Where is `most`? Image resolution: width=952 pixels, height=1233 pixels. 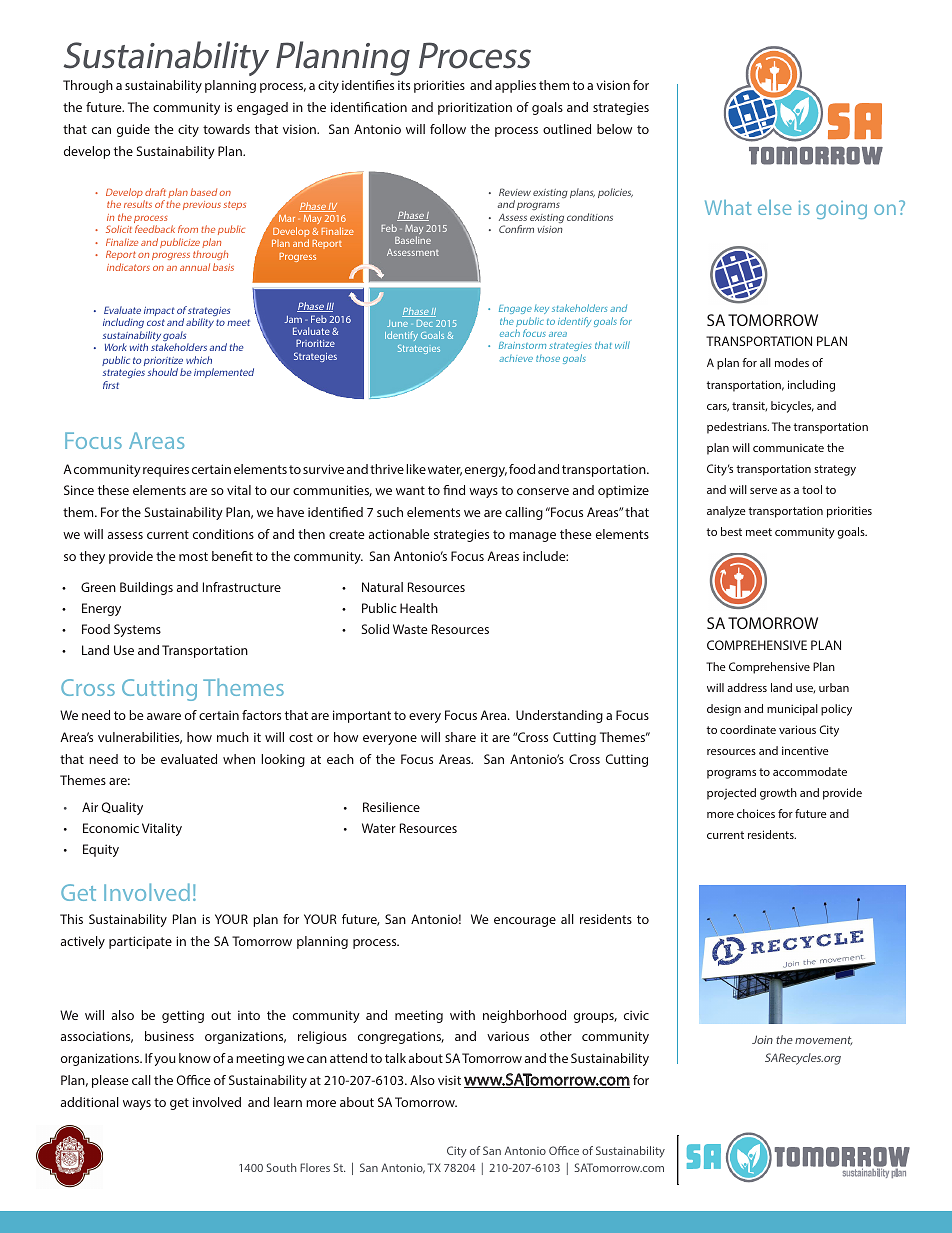 most is located at coordinates (193, 556).
